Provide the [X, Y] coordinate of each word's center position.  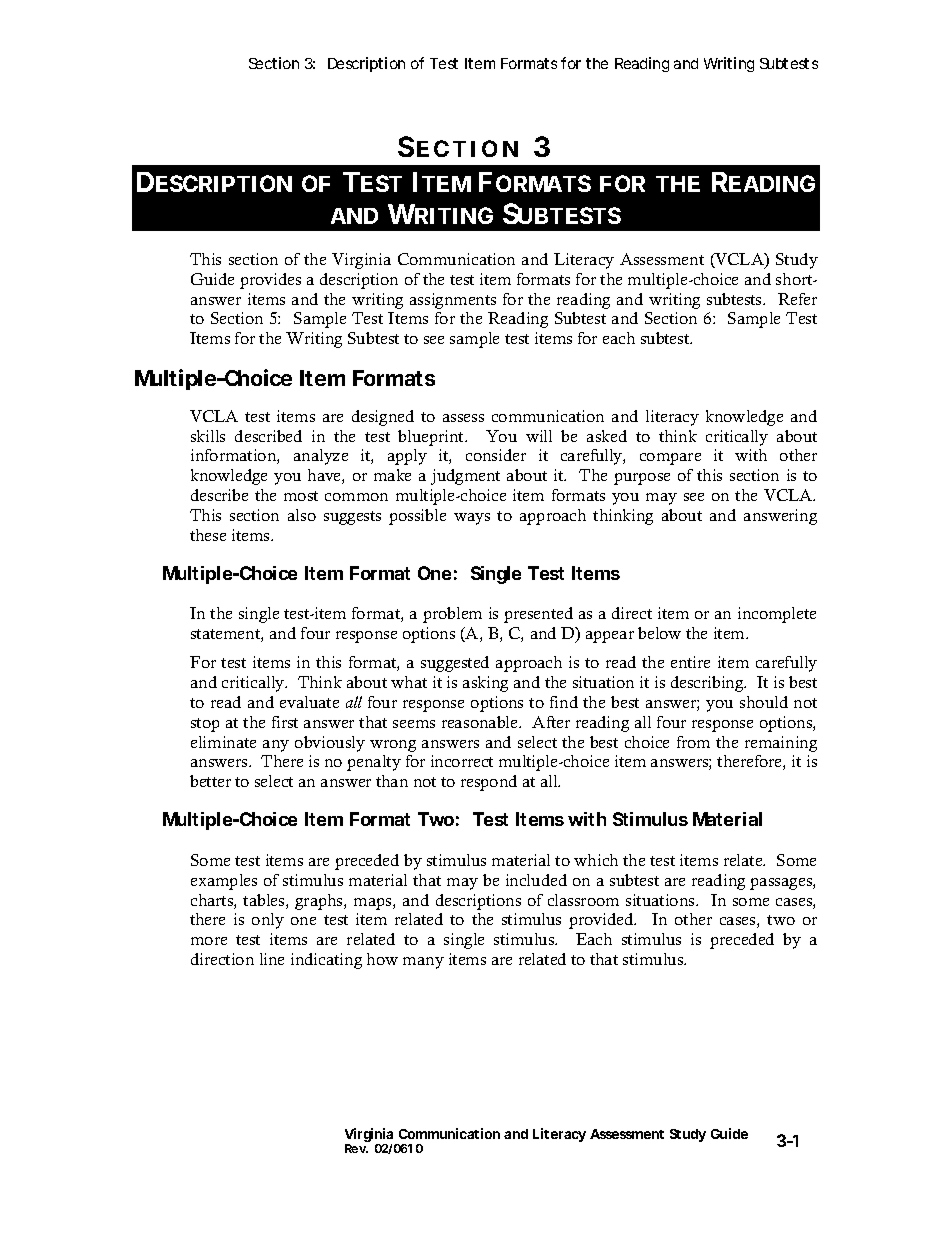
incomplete [777, 615]
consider [496, 455]
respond [489, 783]
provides [270, 281]
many [423, 963]
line [272, 959]
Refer [797, 299]
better [210, 781]
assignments [453, 301]
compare [670, 459]
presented [538, 615]
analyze [321, 457]
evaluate [309, 702]
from [693, 742]
